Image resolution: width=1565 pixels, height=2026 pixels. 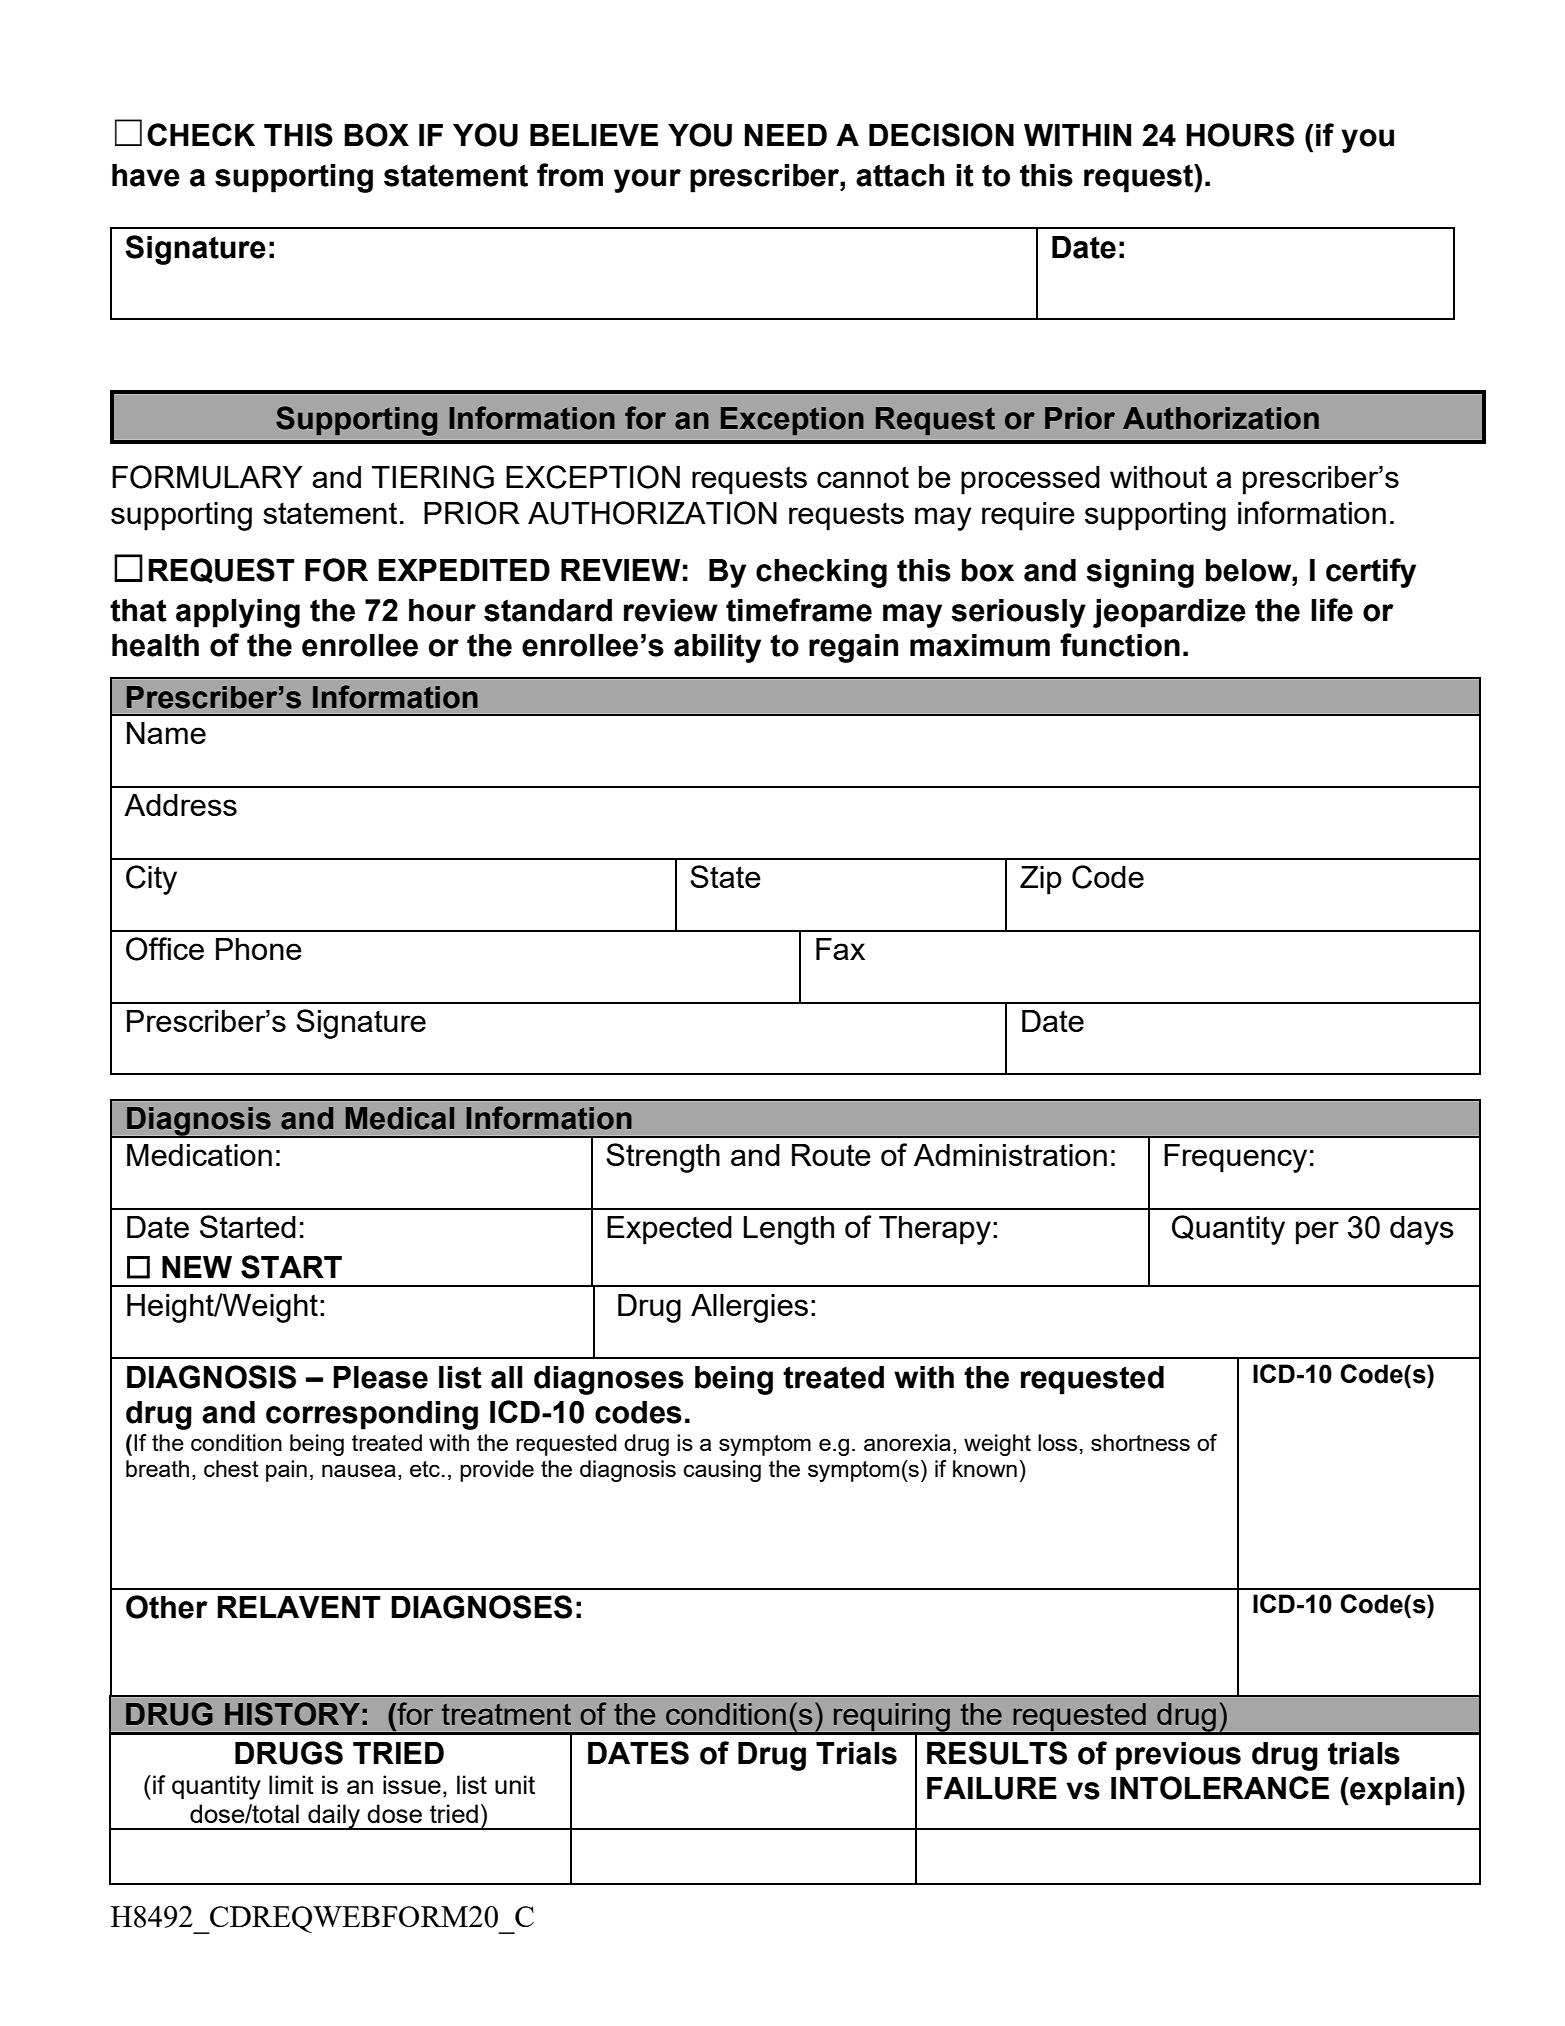 What do you see at coordinates (749, 1308) in the page?
I see `Allergies` at bounding box center [749, 1308].
